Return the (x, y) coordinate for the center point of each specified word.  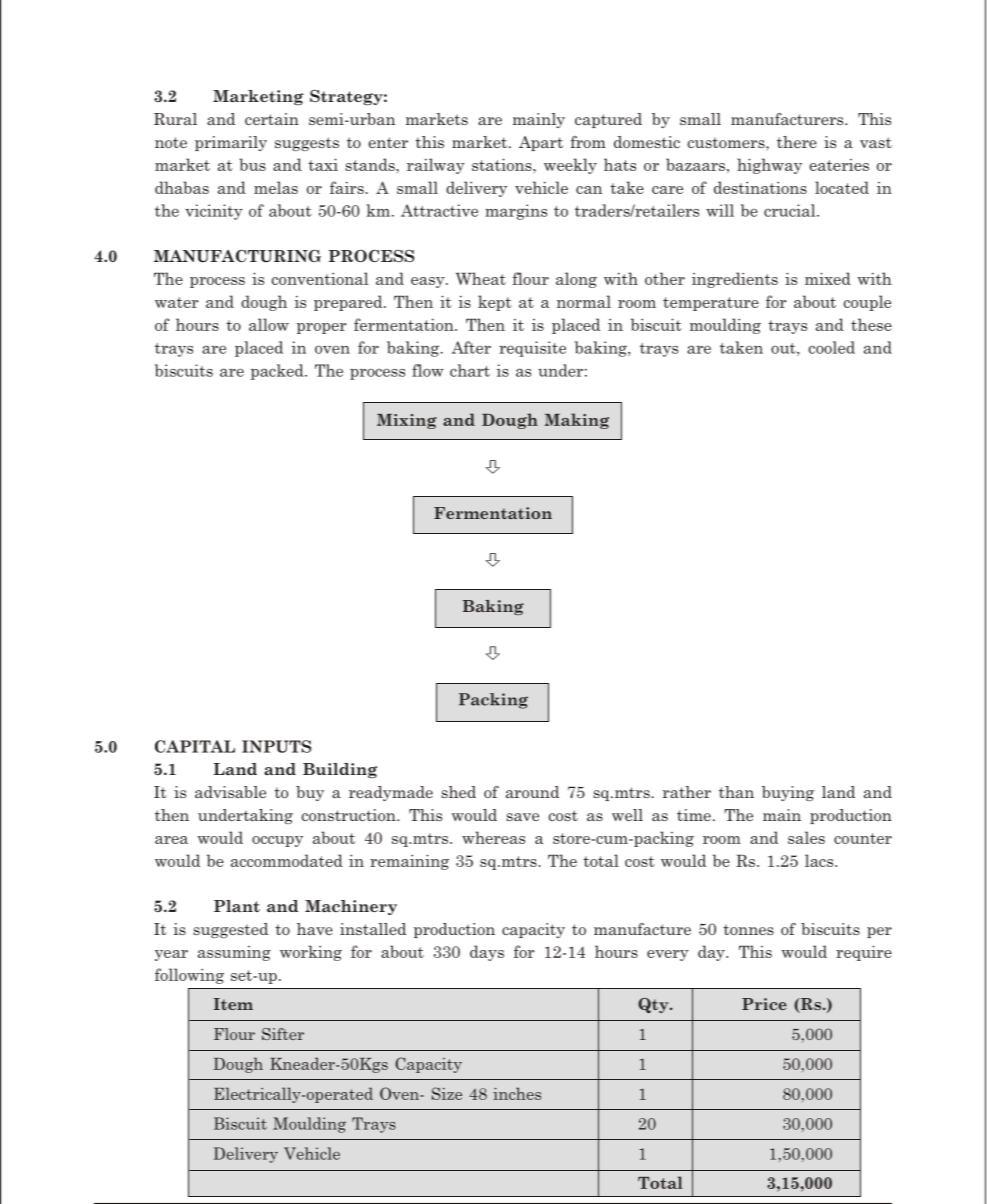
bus (252, 164)
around (532, 792)
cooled (832, 347)
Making (577, 421)
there (797, 142)
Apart (541, 143)
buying (788, 793)
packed (278, 372)
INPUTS (276, 746)
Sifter (283, 1034)
